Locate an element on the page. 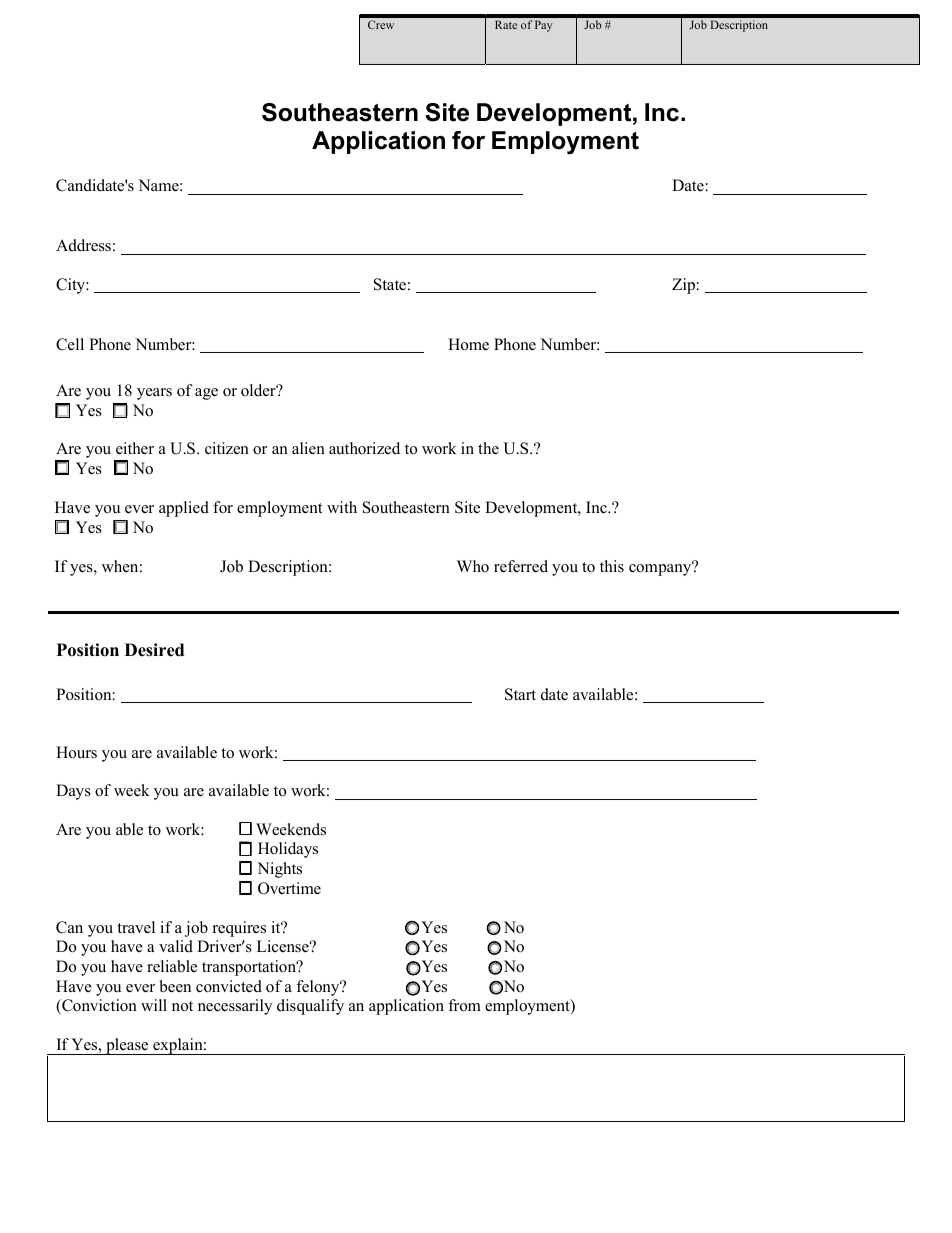 This page has width=952, height=1233. Start is located at coordinates (520, 694).
